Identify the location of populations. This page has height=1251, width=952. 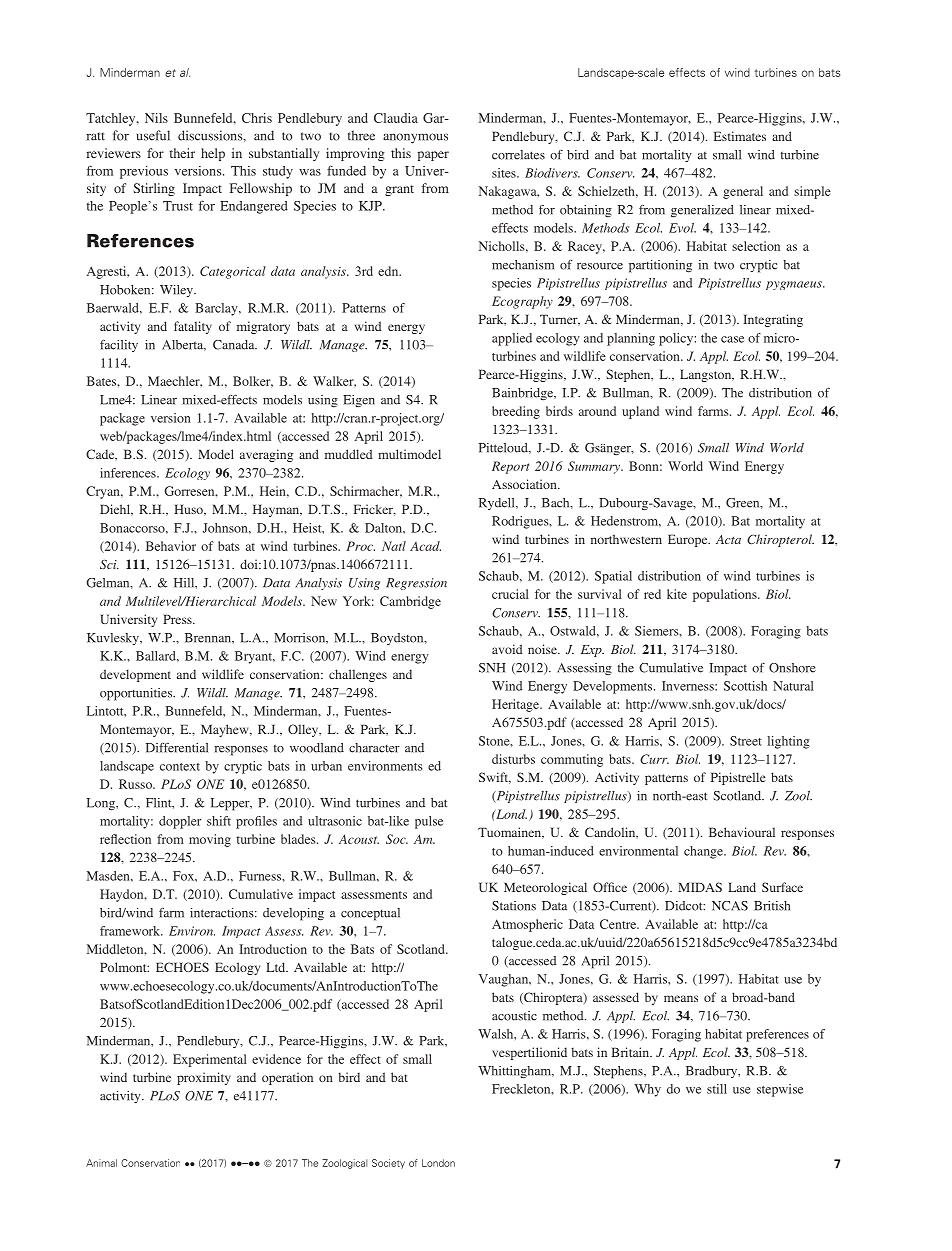
(726, 595).
